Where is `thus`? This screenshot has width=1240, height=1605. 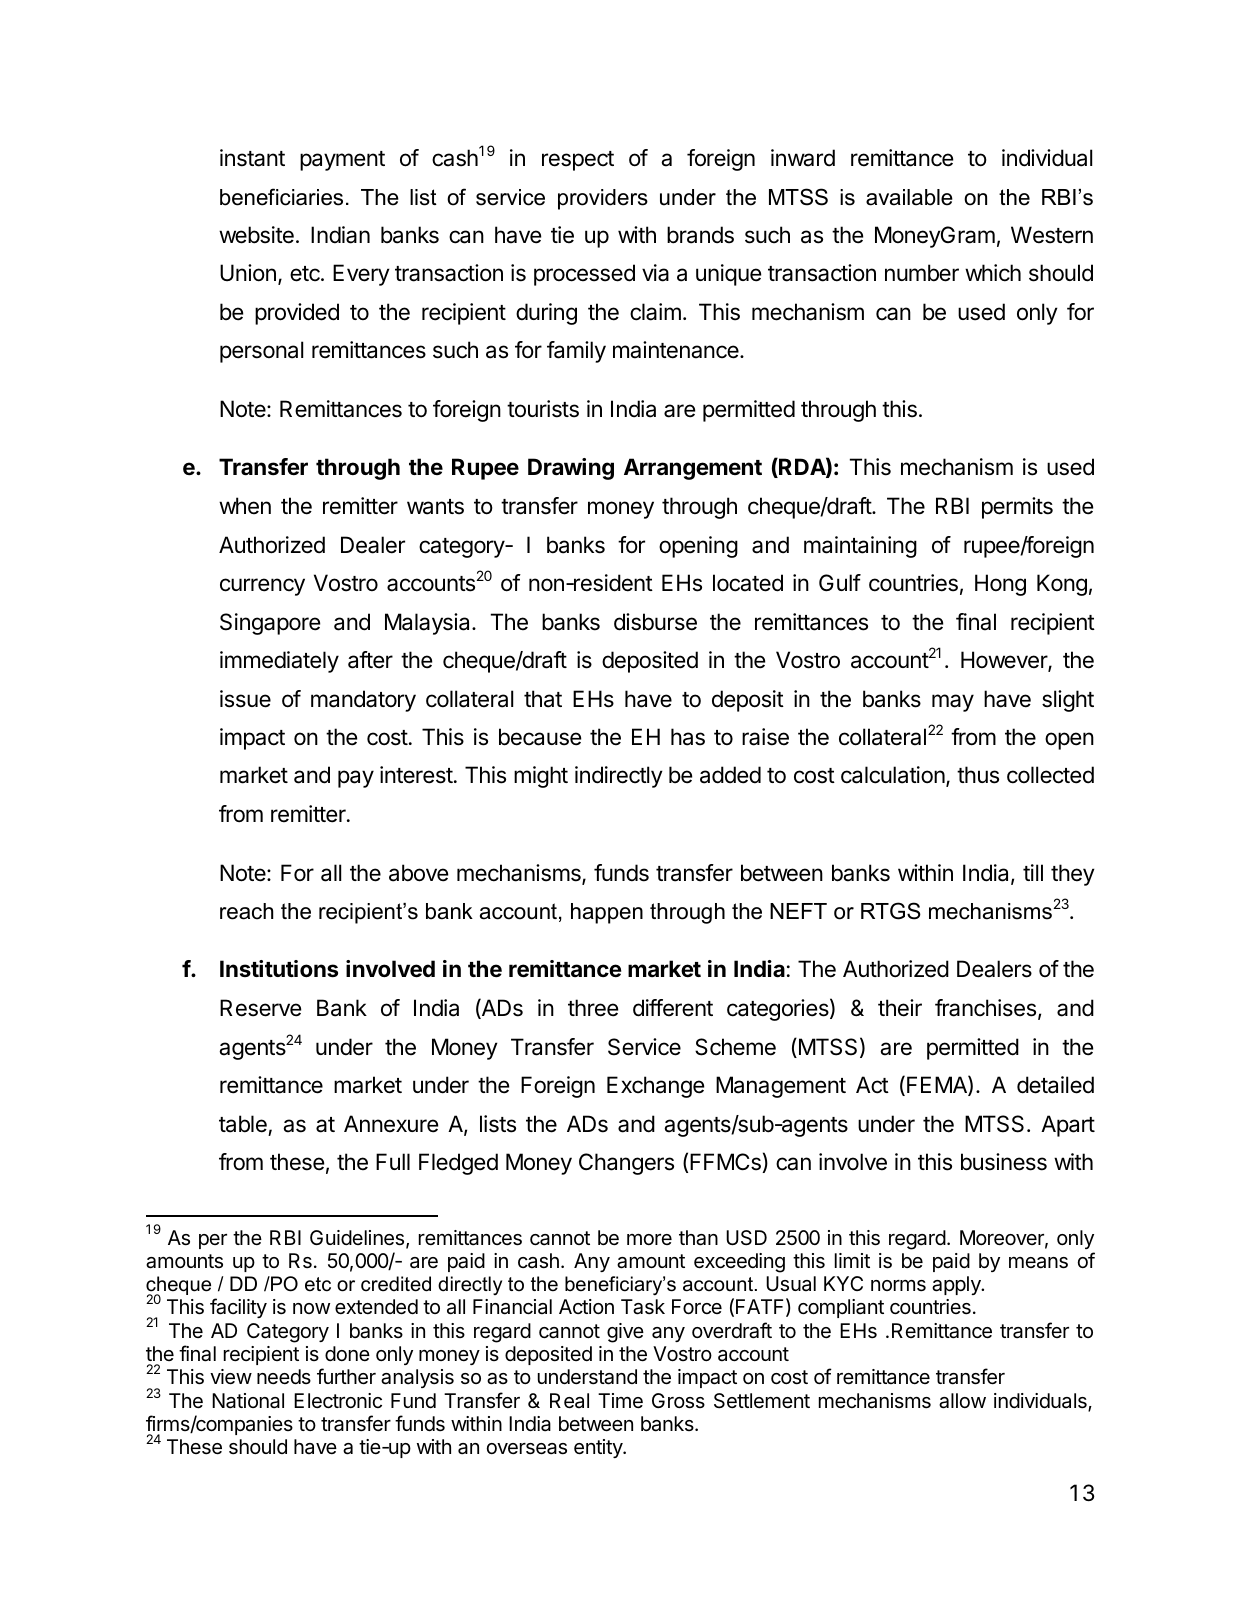 thus is located at coordinates (978, 775).
